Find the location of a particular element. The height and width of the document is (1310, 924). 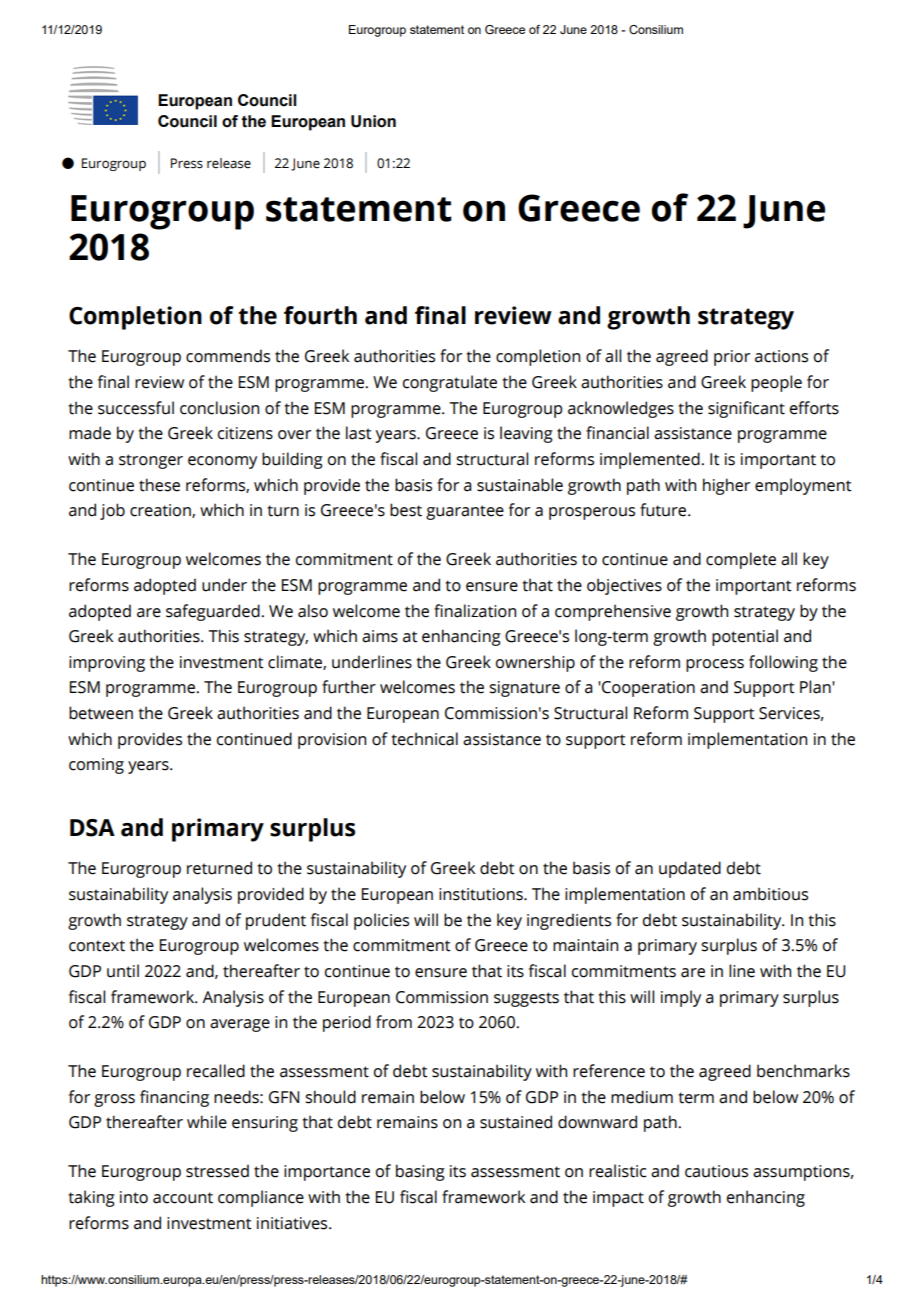

congratulate is located at coordinates (450, 383).
